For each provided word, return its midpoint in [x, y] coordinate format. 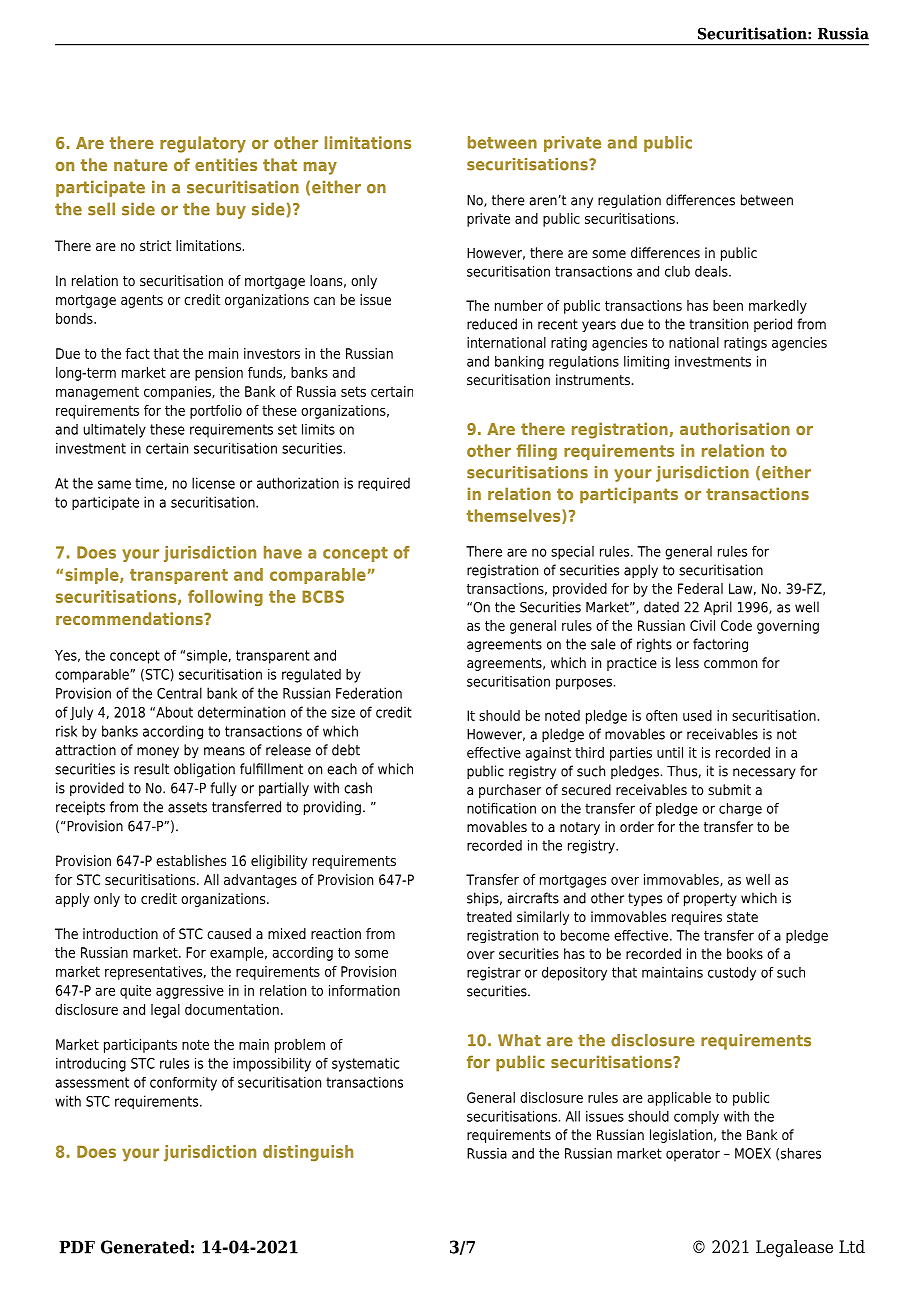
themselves [515, 516]
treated [489, 916]
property [710, 899]
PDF [77, 1247]
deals [712, 271]
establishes [191, 860]
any [582, 202]
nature [141, 165]
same [114, 484]
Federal [700, 588]
